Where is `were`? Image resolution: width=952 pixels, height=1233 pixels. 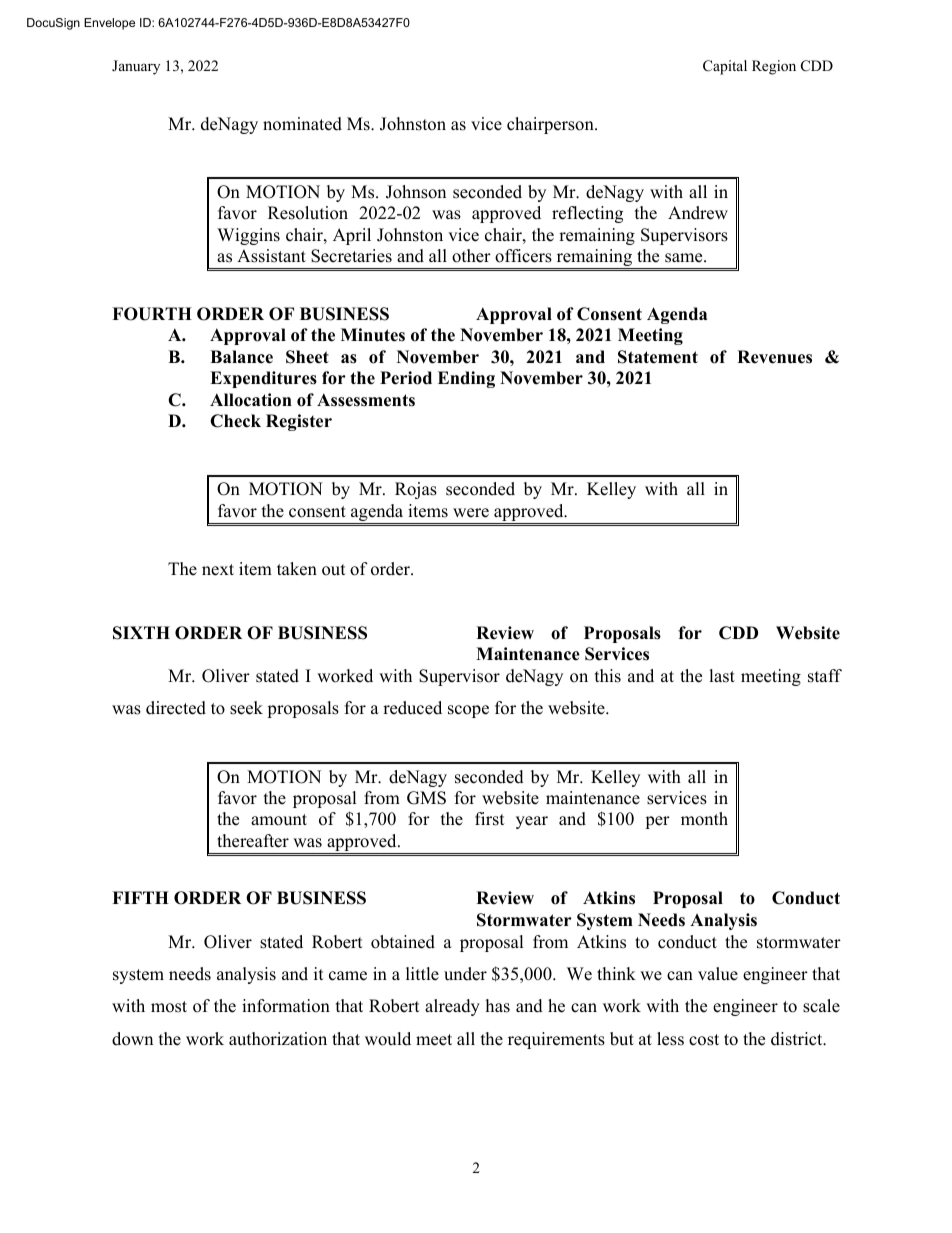
were is located at coordinates (471, 513).
